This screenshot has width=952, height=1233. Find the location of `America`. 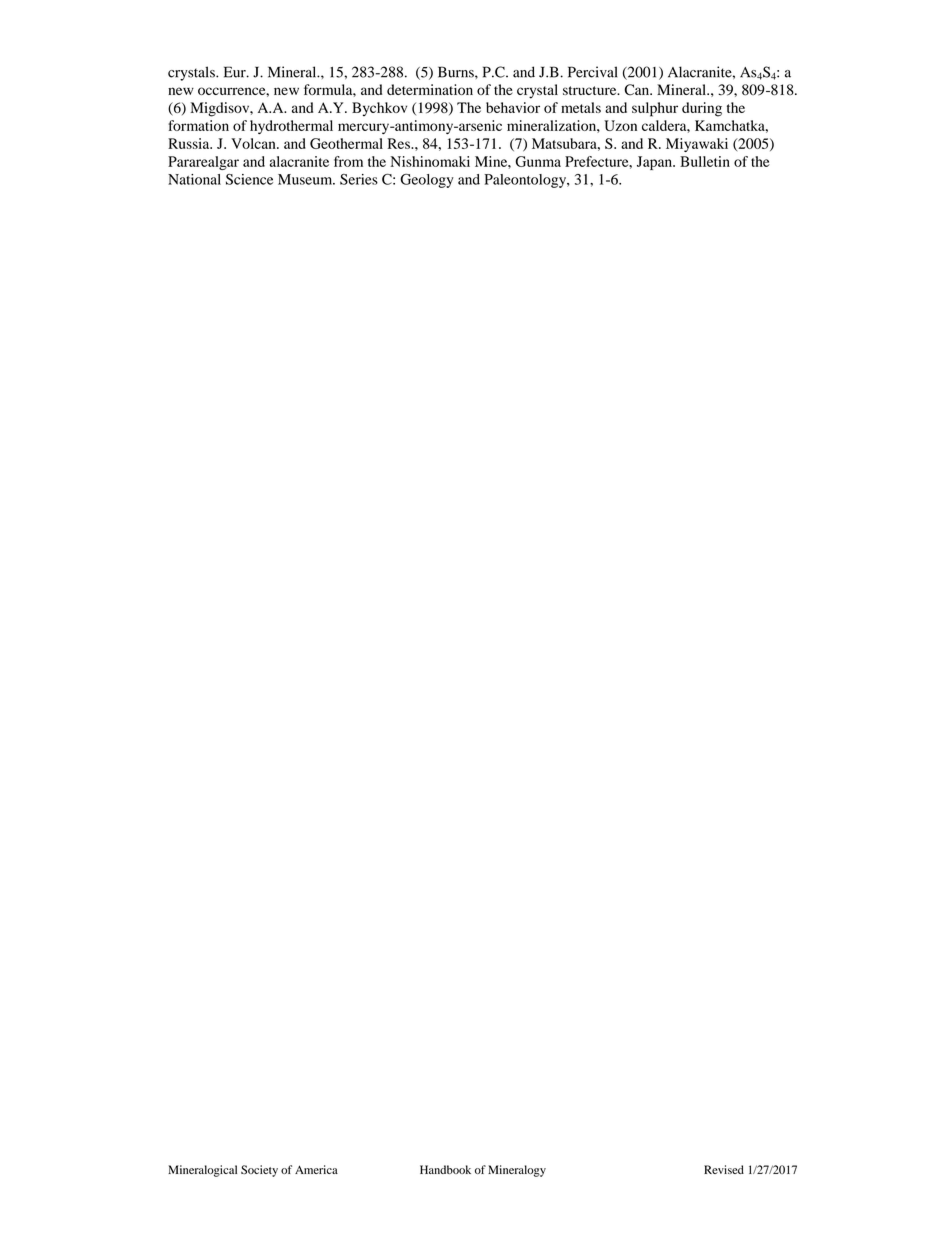

America is located at coordinates (316, 1169).
